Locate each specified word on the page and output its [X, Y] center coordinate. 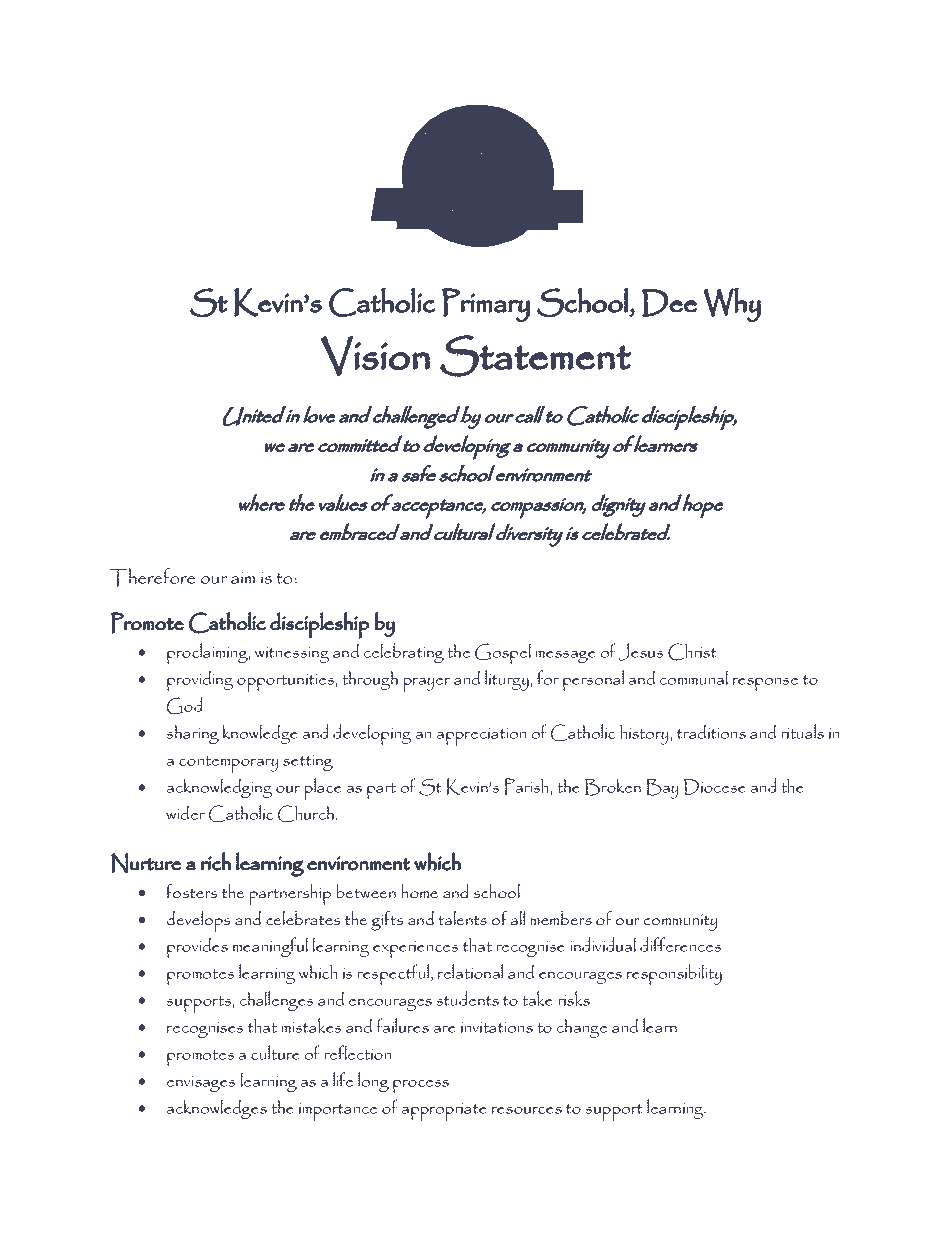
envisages [201, 1084]
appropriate [444, 1112]
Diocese [715, 787]
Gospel [503, 654]
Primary [486, 305]
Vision [375, 356]
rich [216, 861]
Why [732, 305]
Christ [692, 652]
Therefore [152, 577]
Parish [527, 786]
